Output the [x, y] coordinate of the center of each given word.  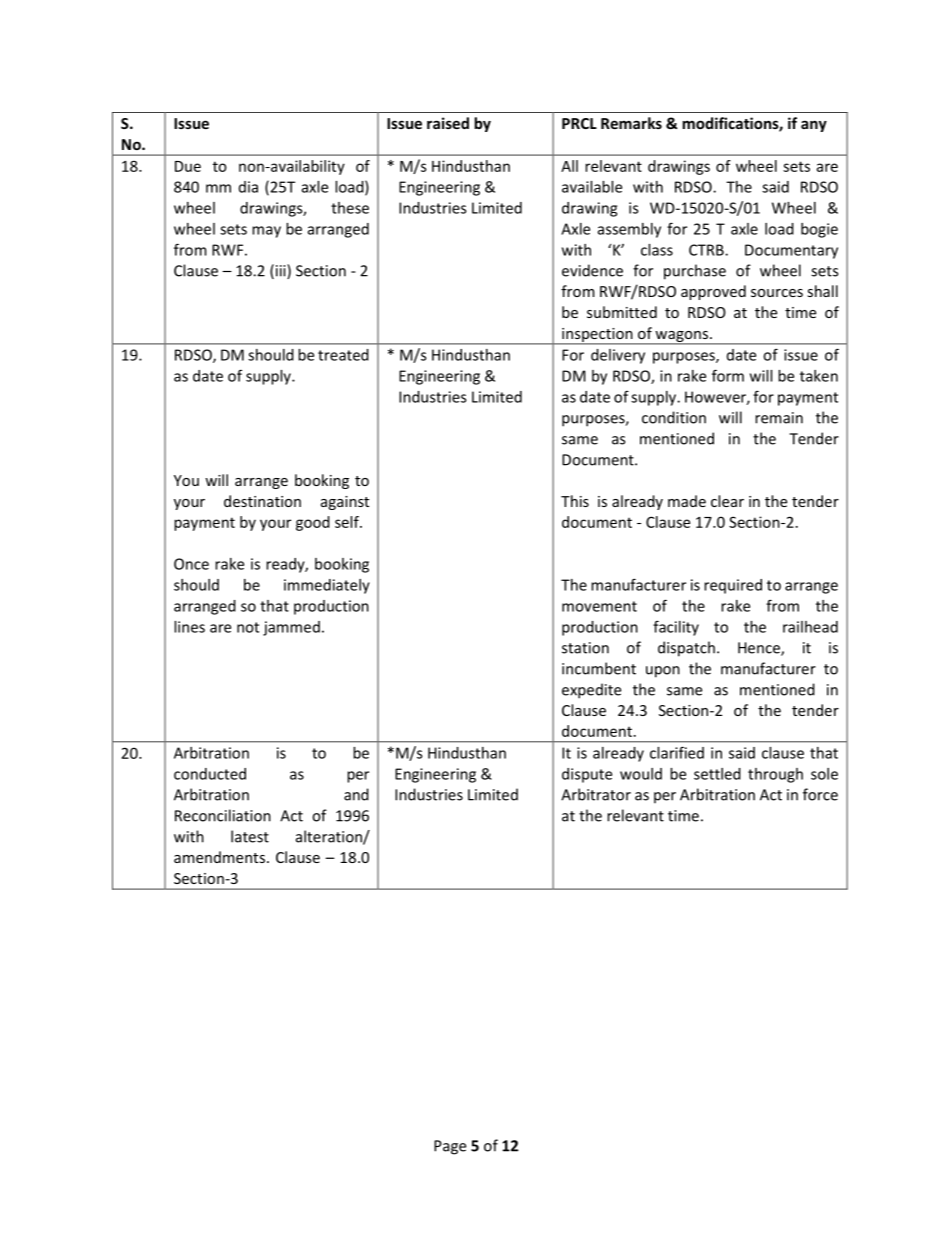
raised [448, 123]
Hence [760, 649]
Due [188, 166]
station [585, 648]
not [248, 627]
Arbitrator [596, 794]
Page [450, 1147]
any [814, 126]
